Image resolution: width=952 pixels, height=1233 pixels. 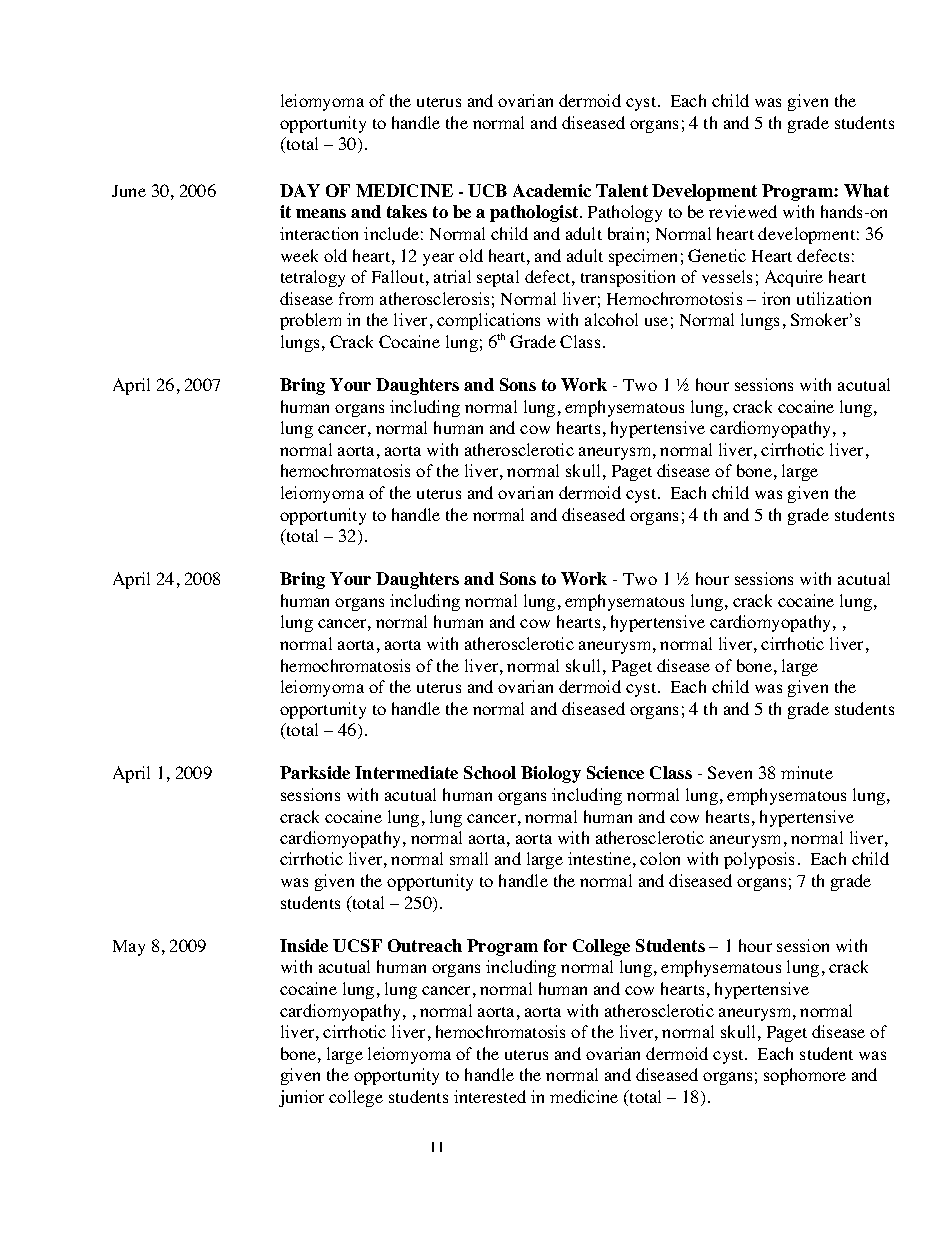 I want to click on DAY, so click(x=300, y=190).
